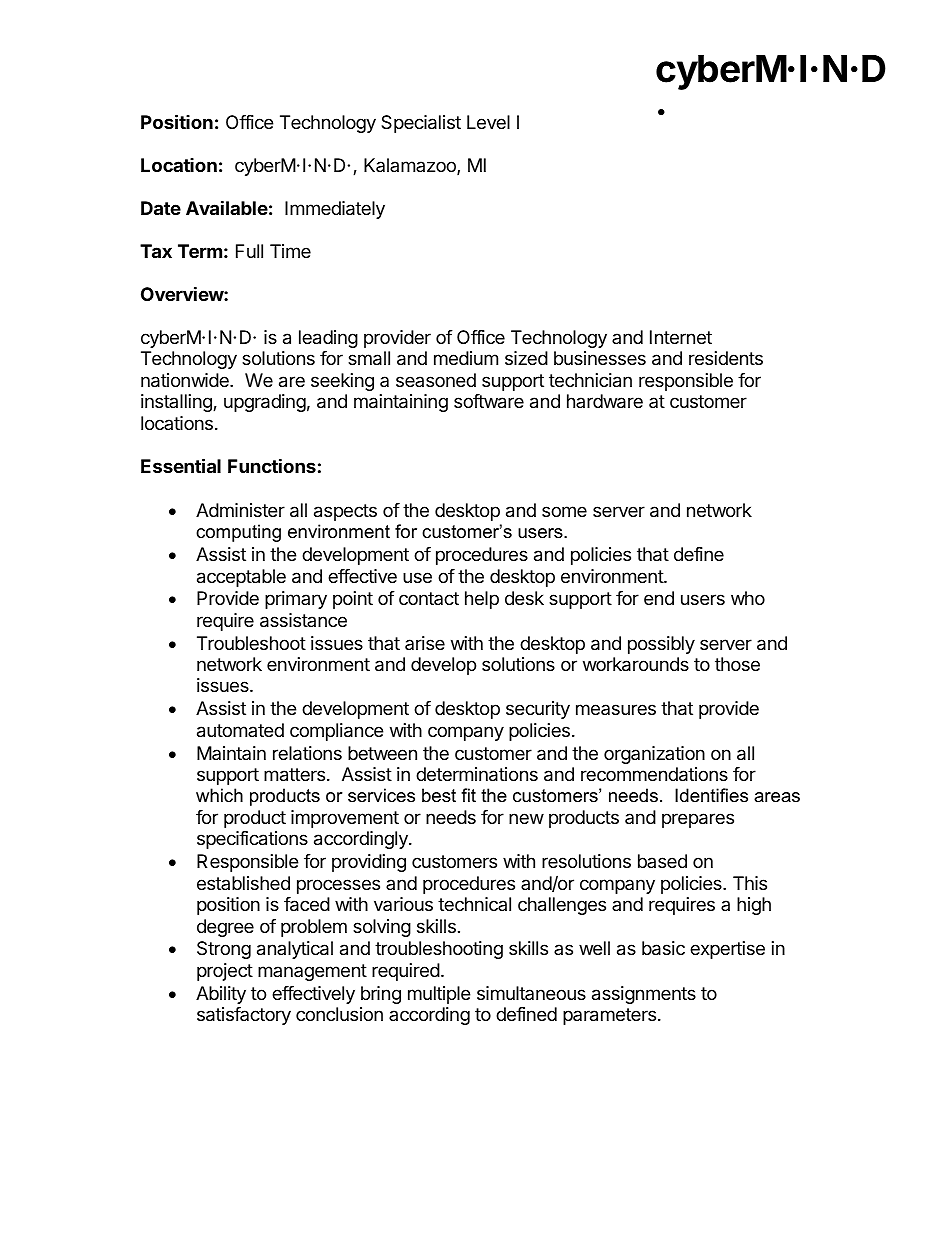 This document has width=952, height=1233. What do you see at coordinates (468, 795) in the document?
I see `fit` at bounding box center [468, 795].
